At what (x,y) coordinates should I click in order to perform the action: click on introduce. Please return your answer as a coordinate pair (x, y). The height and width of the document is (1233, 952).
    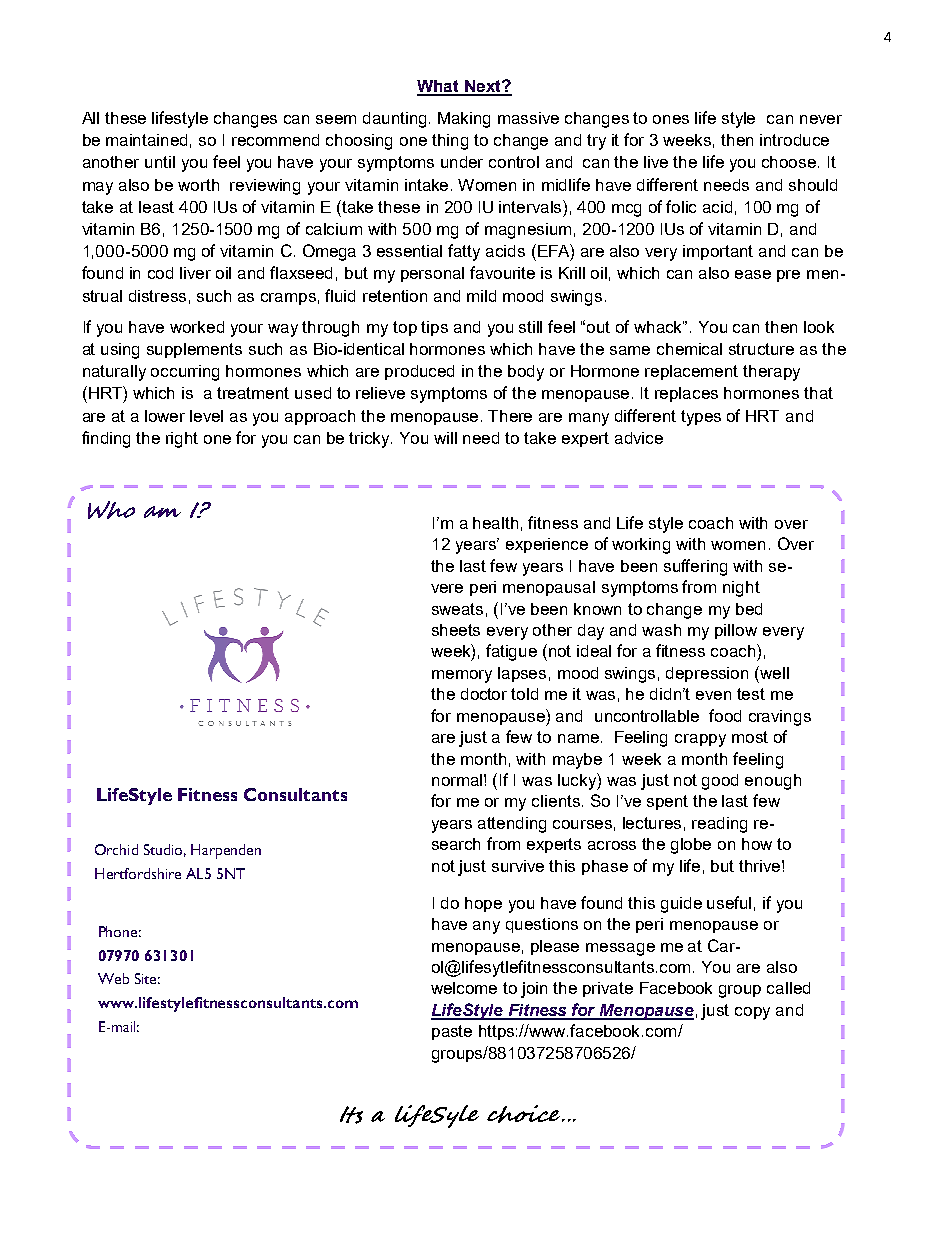
    Looking at the image, I should click on (794, 140).
